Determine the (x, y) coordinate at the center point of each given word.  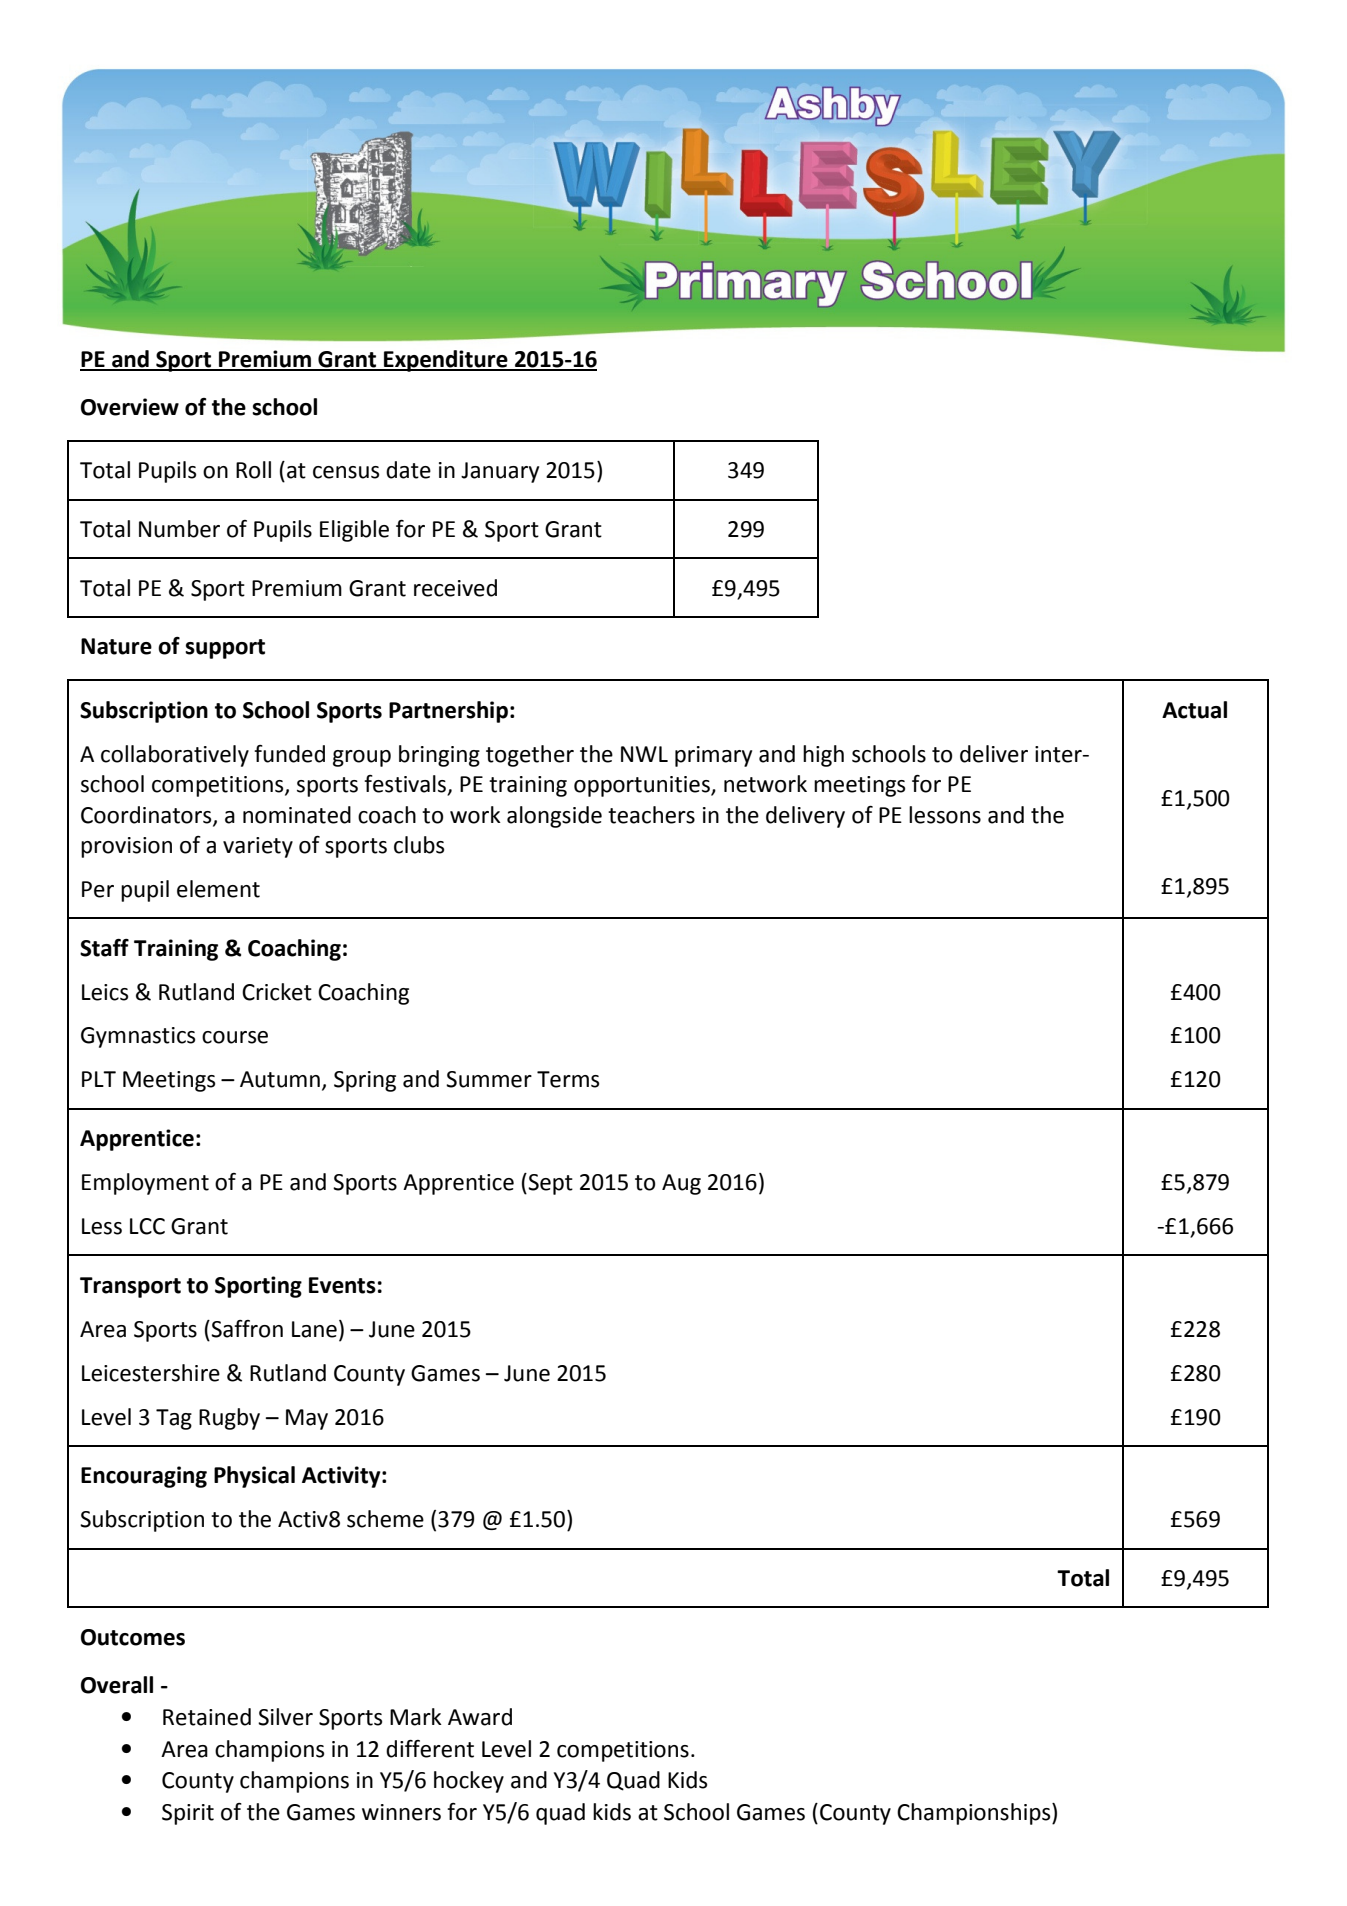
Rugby (229, 1419)
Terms (568, 1079)
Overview (130, 407)
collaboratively (175, 756)
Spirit (188, 1814)
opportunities (643, 786)
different (430, 1749)
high (823, 756)
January (500, 472)
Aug (681, 1184)
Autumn (280, 1079)
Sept (549, 1184)
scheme (385, 1519)
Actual (1194, 710)
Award (480, 1717)
